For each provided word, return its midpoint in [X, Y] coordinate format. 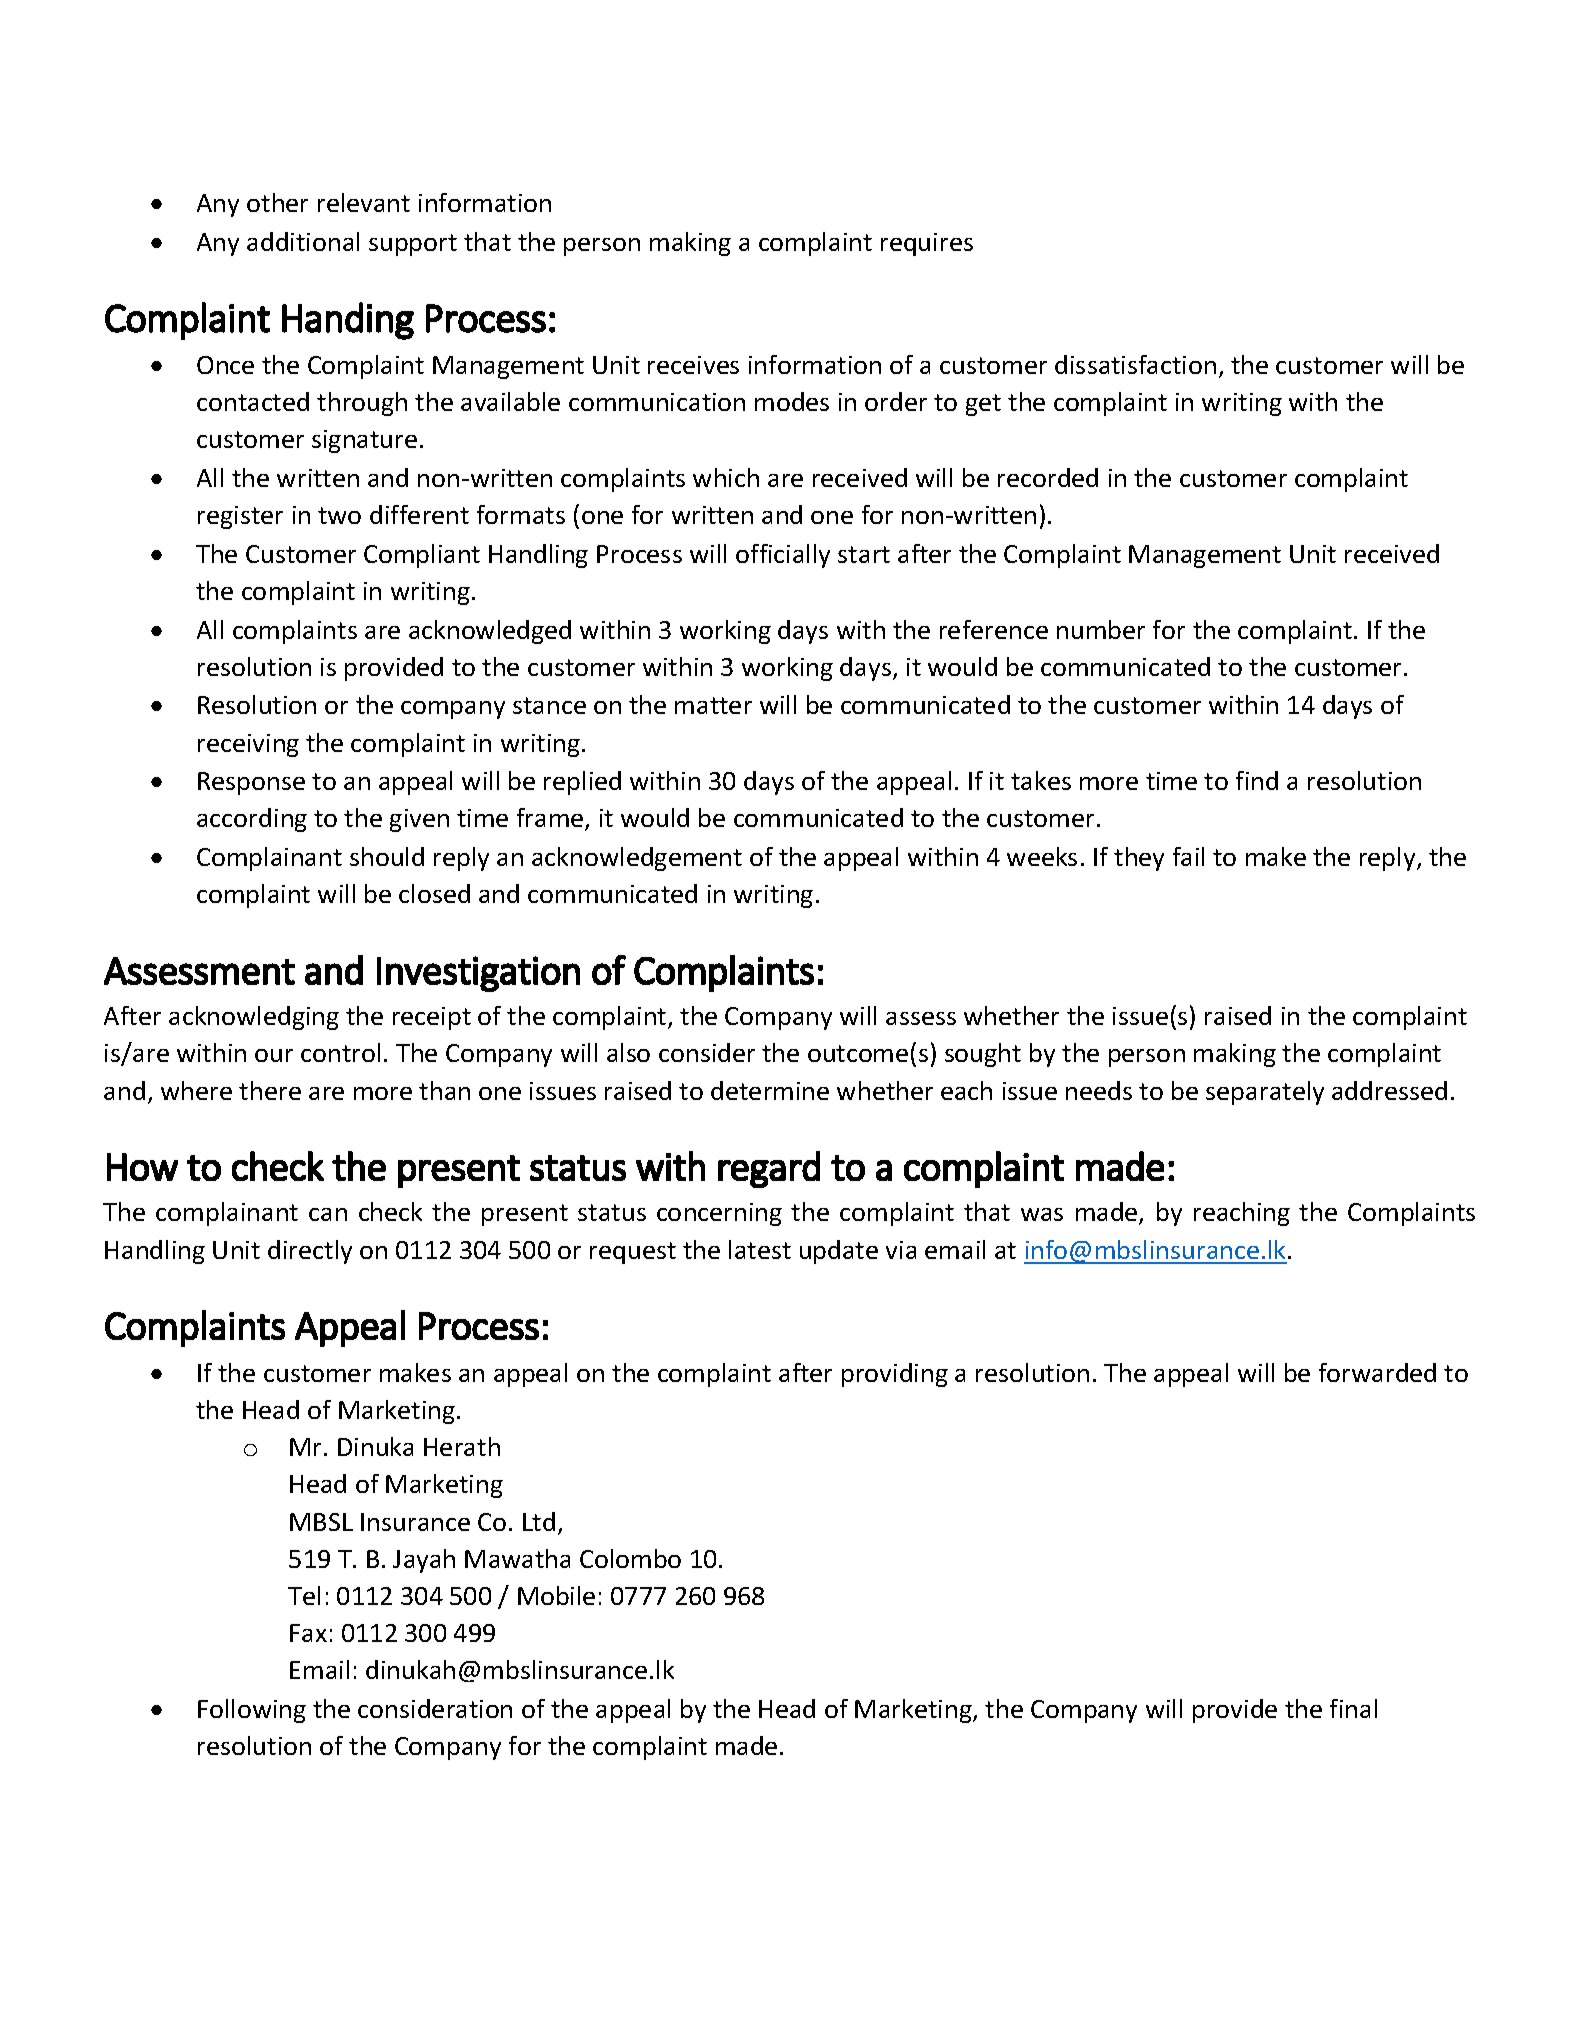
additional [303, 241]
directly [310, 1252]
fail [1188, 856]
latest [760, 1249]
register [240, 517]
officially [783, 556]
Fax [308, 1633]
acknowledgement [637, 859]
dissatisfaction [1135, 364]
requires [927, 244]
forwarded [1377, 1372]
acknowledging [254, 1018]
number [1101, 629]
